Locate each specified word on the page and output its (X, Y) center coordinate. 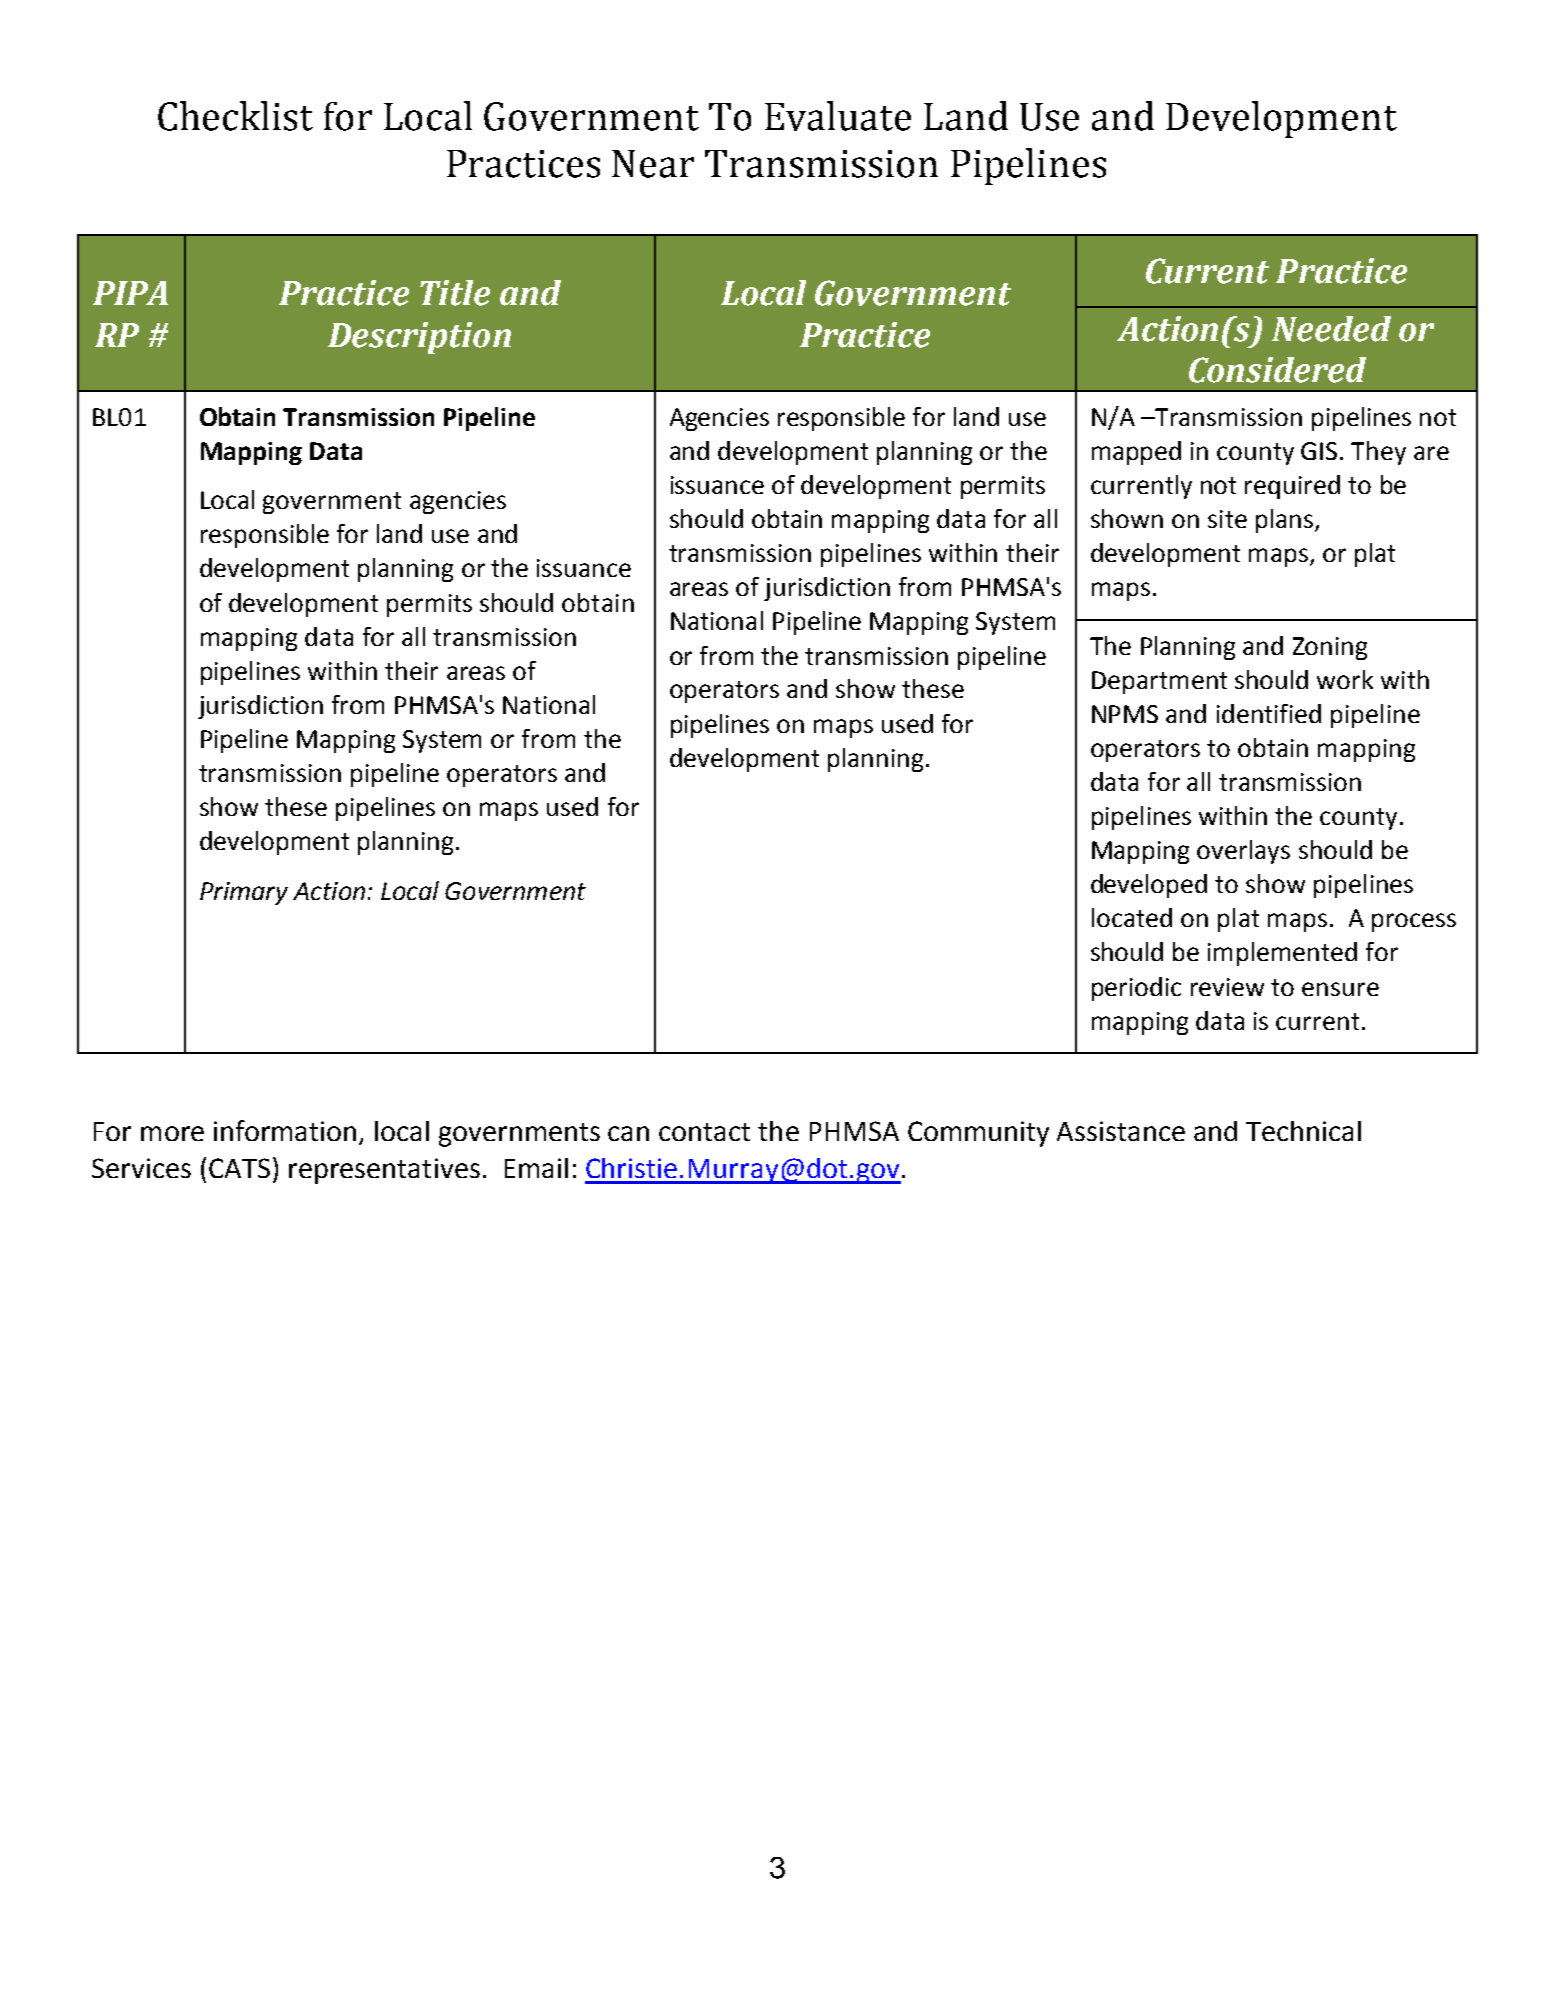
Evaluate (838, 116)
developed (1149, 886)
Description (419, 338)
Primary (244, 893)
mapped (1136, 453)
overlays (1243, 852)
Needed (1331, 329)
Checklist (235, 116)
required (1292, 487)
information (285, 1130)
